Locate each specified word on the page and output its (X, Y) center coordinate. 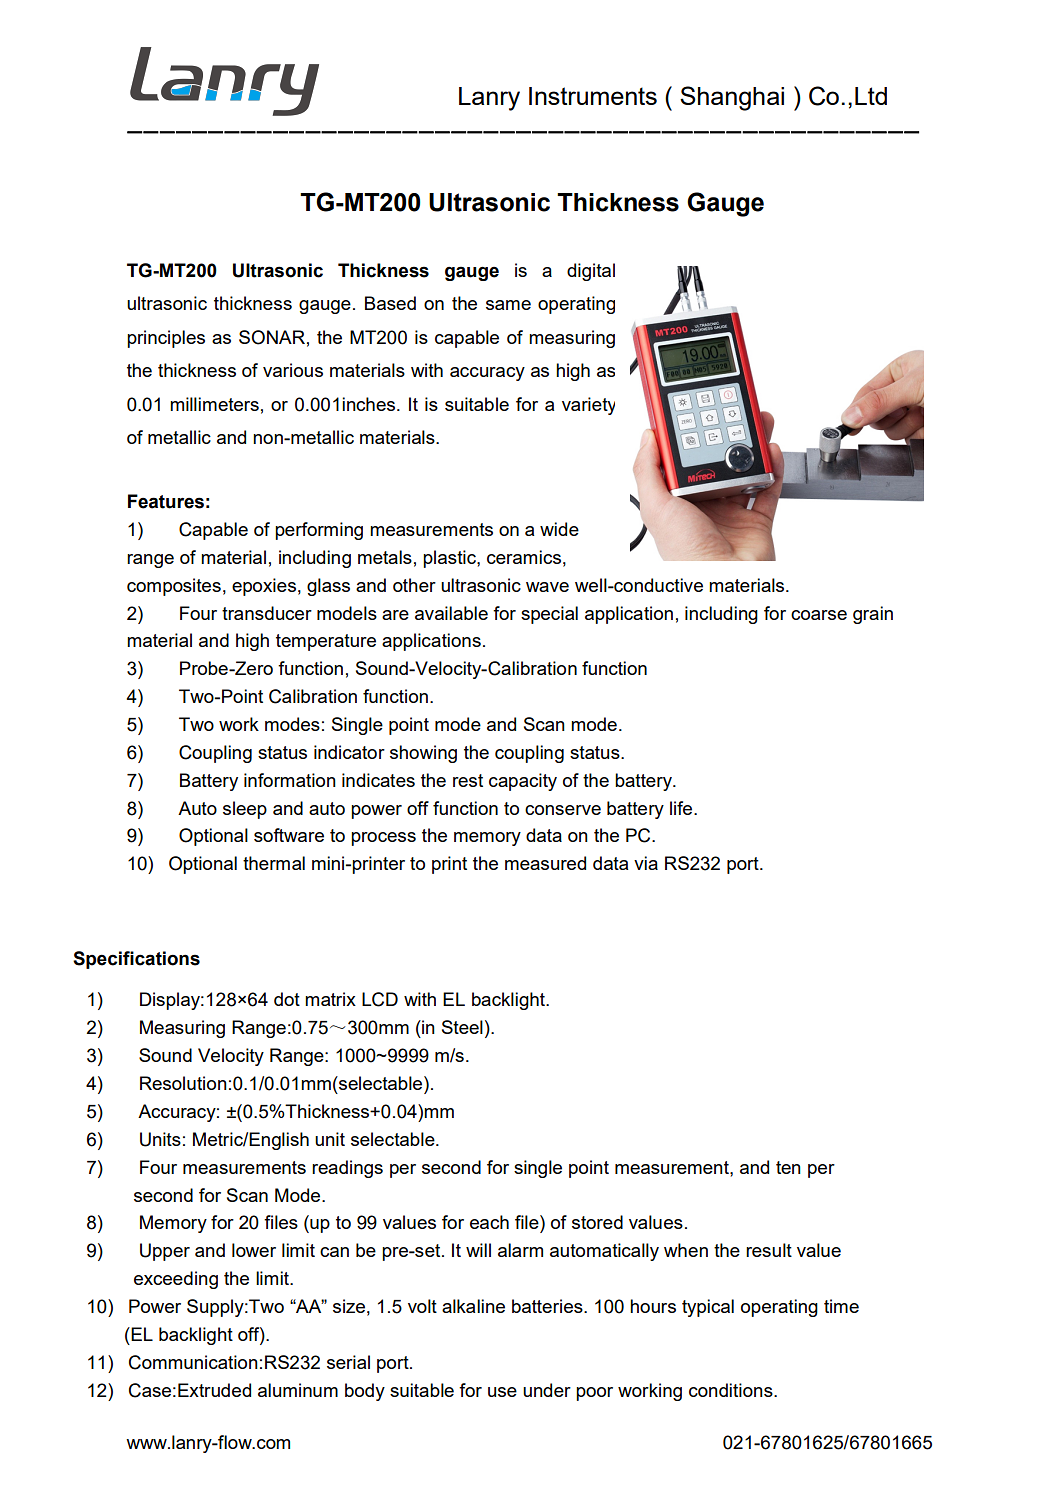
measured (545, 863)
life (682, 808)
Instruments (593, 96)
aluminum (298, 1390)
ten (788, 1167)
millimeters (214, 404)
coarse (819, 615)
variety (588, 406)
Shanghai (732, 98)
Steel (462, 1027)
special (549, 615)
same (508, 305)
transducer (267, 613)
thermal (274, 863)
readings (347, 1169)
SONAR (272, 337)
